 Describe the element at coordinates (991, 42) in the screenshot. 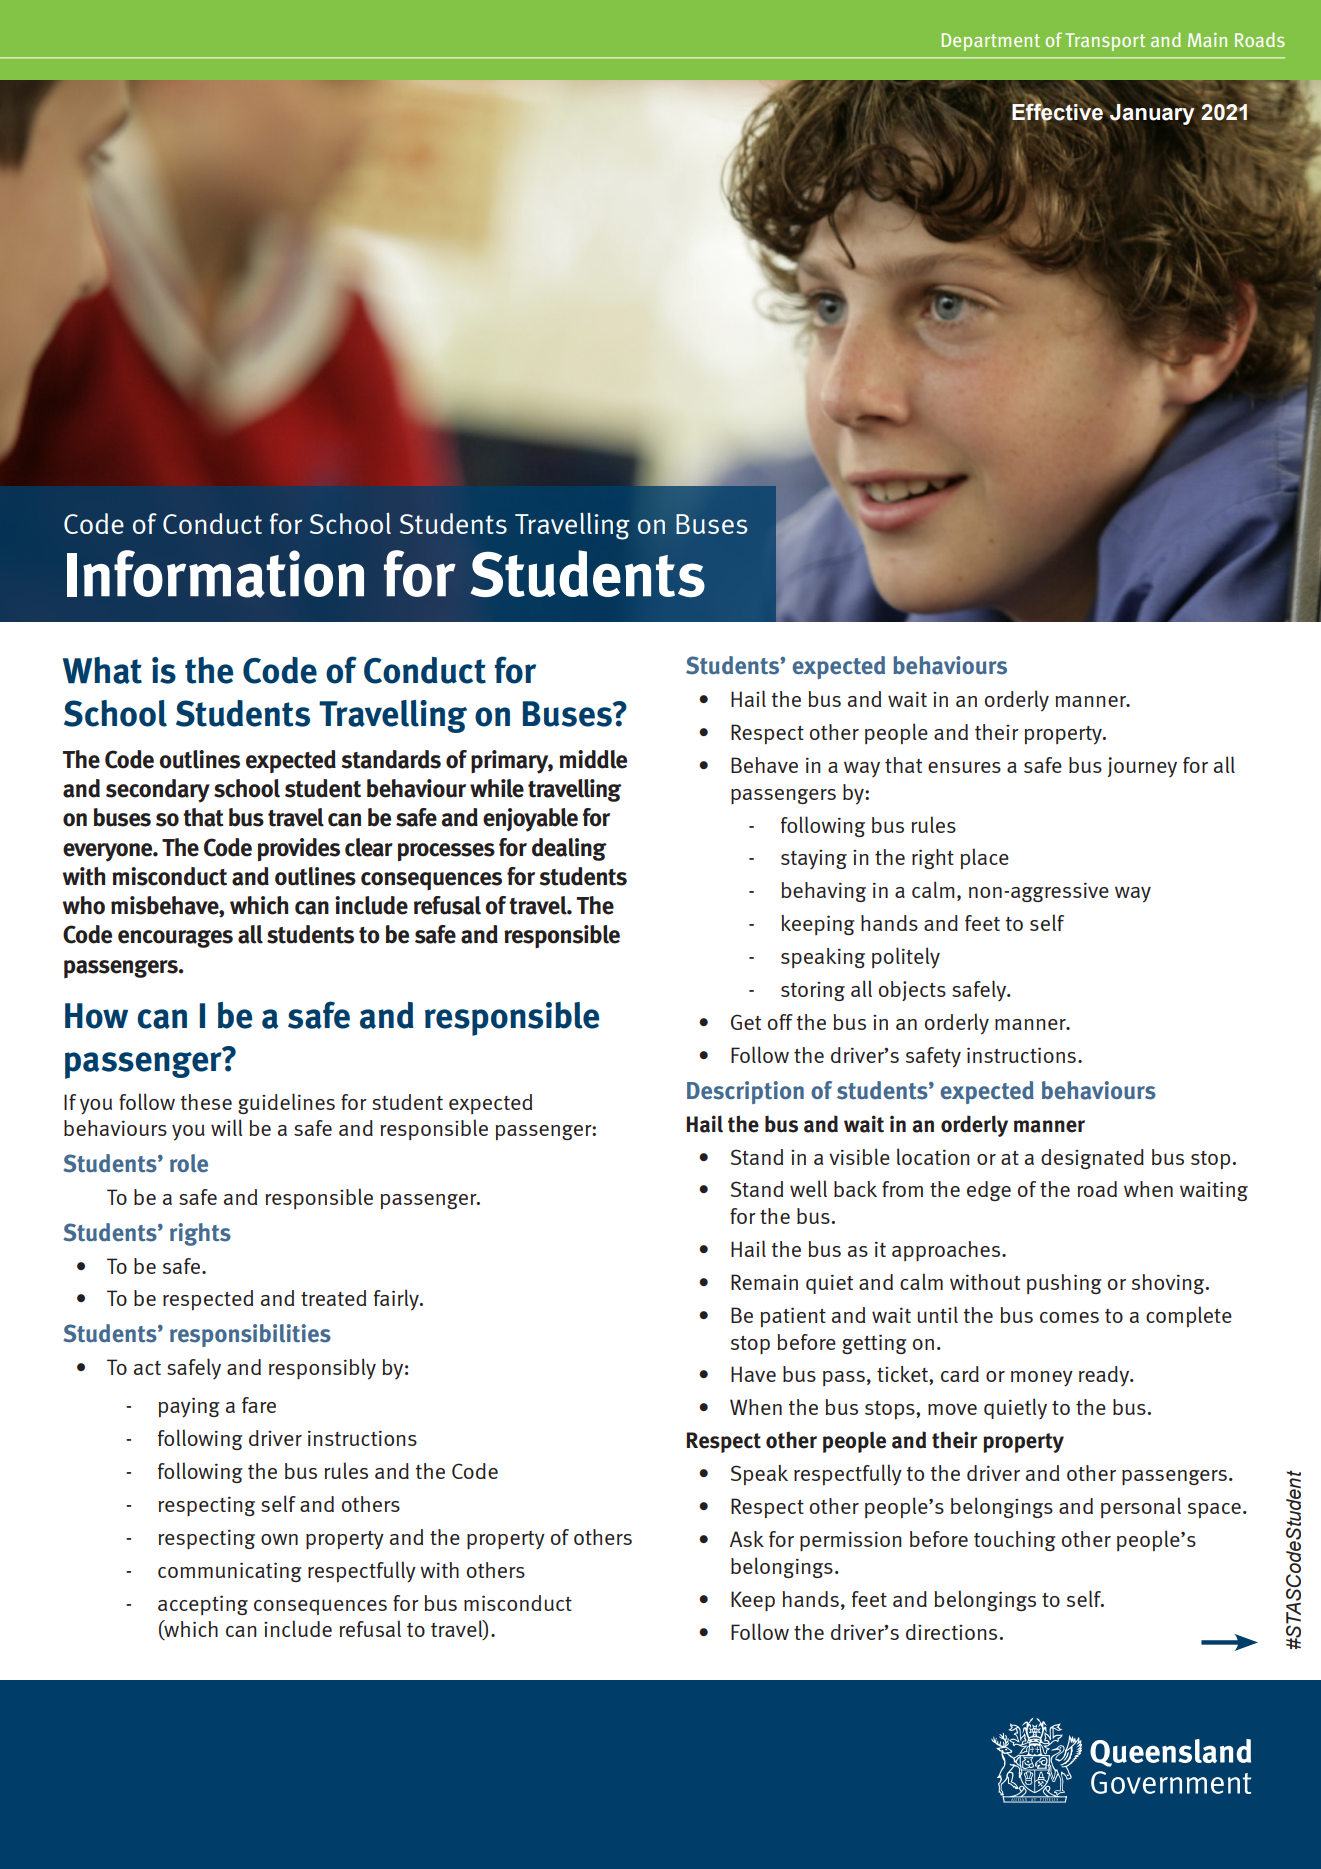

I see `Department` at that location.
